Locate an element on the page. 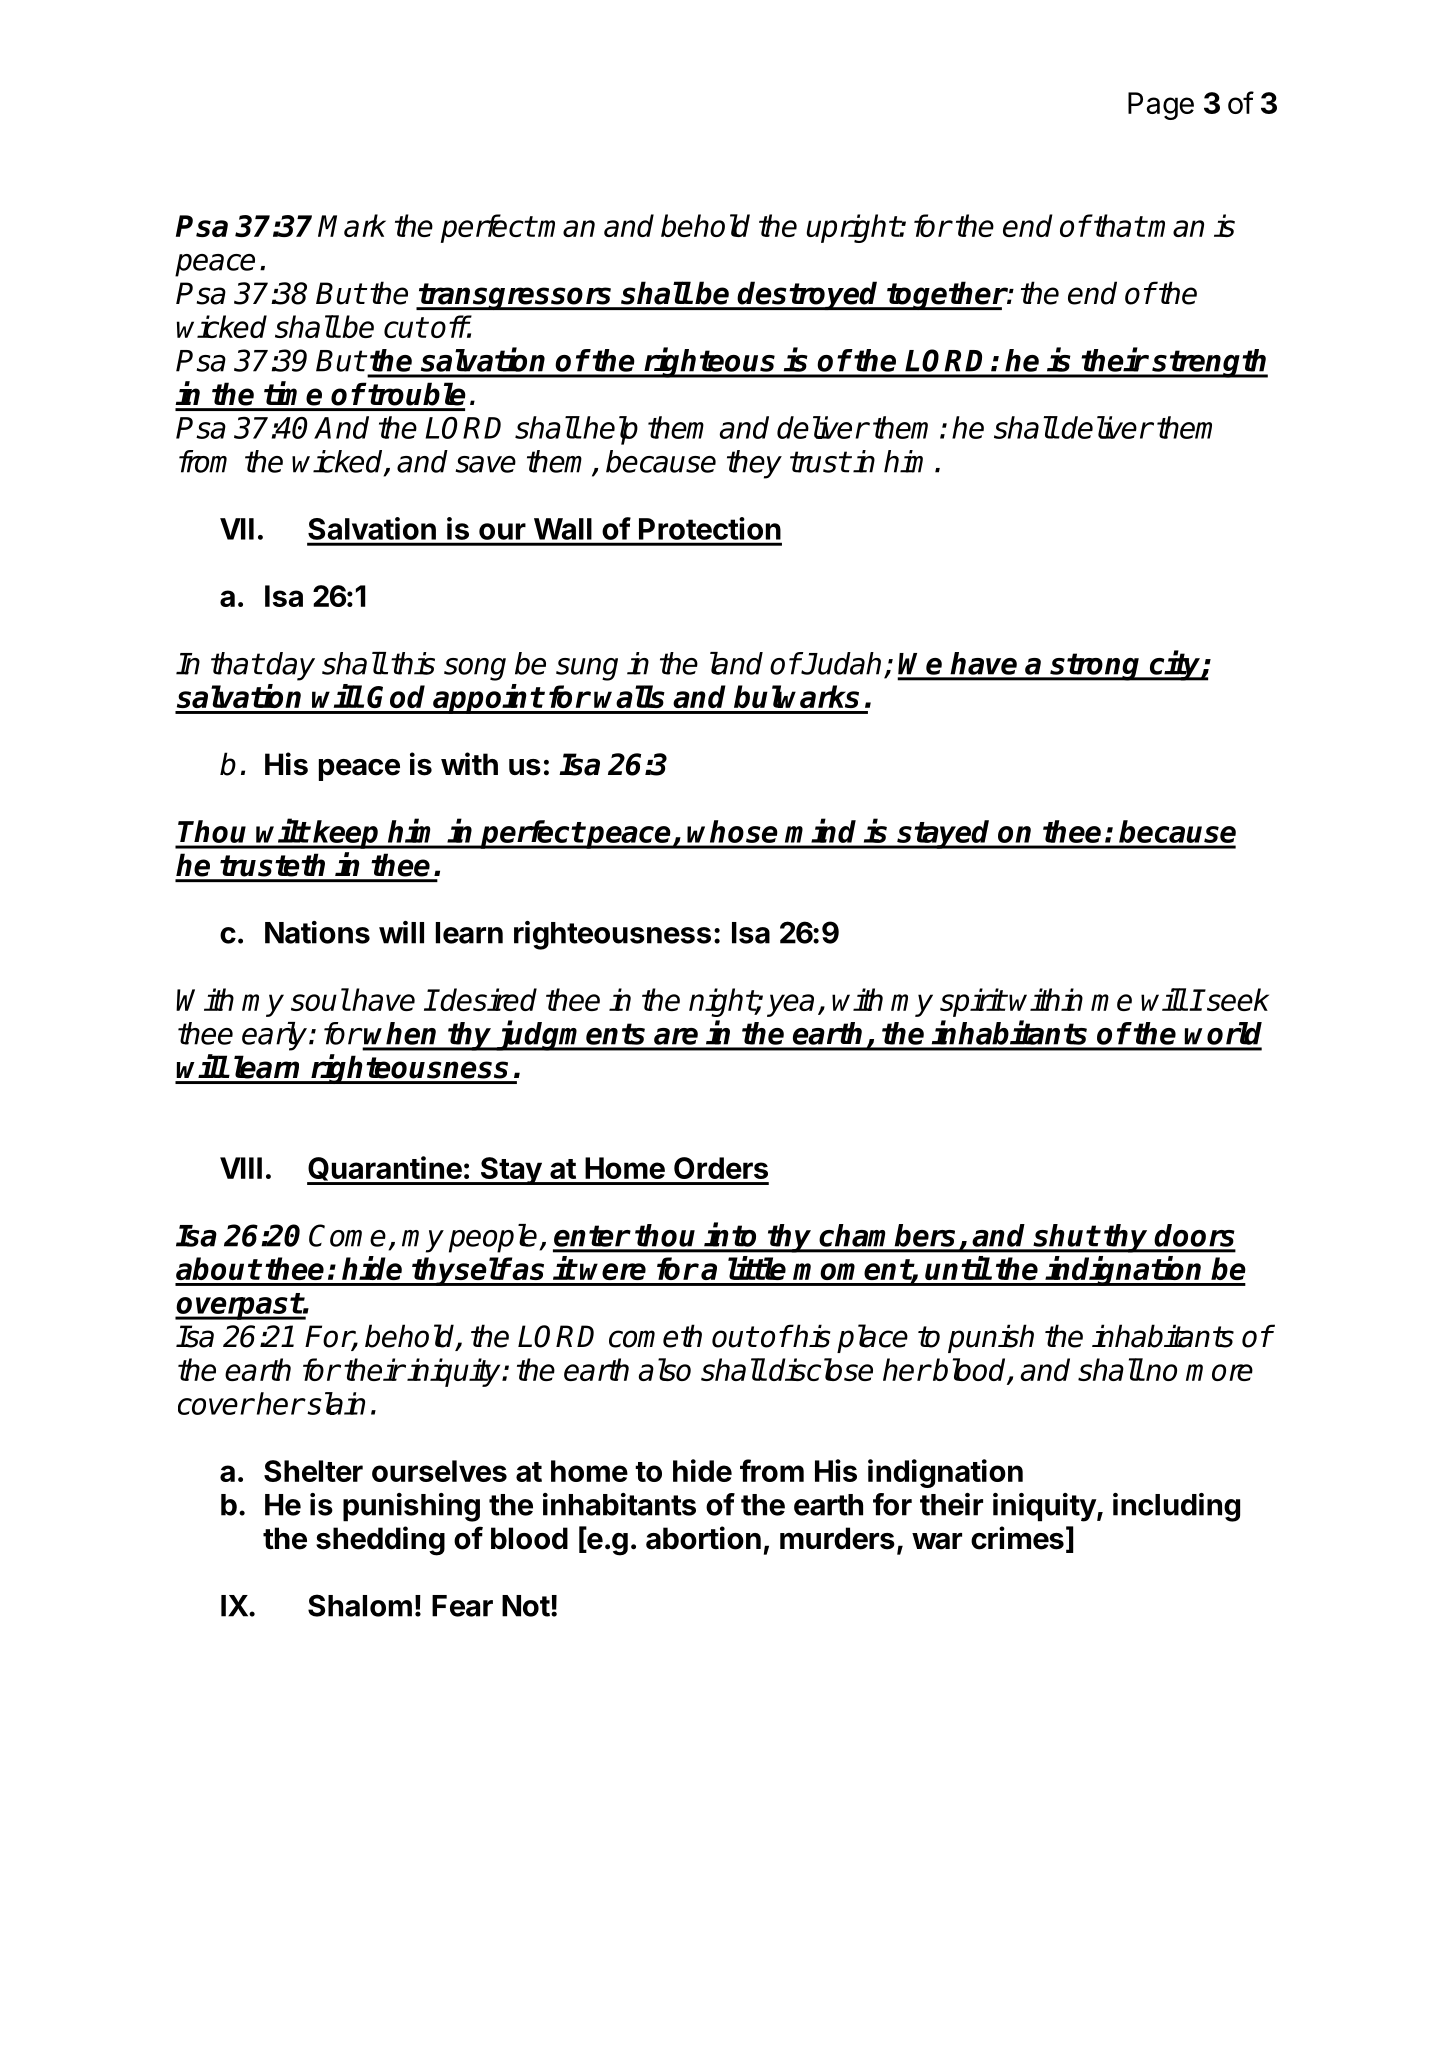 The image size is (1451, 2053). shedding is located at coordinates (380, 1541).
